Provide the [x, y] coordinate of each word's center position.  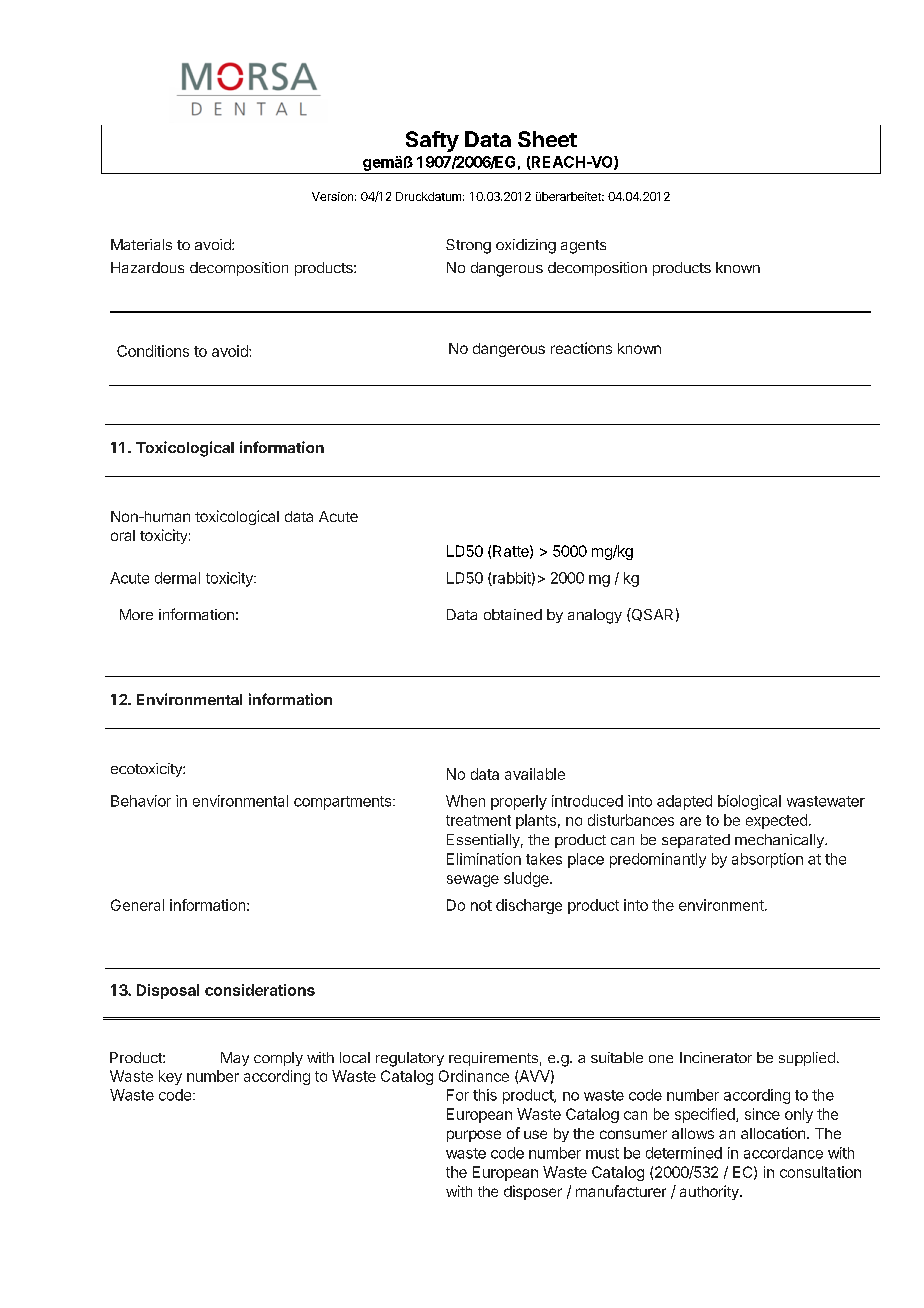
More [136, 614]
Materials [141, 244]
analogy [595, 616]
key [170, 1077]
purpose [474, 1136]
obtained [513, 614]
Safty [432, 141]
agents [583, 247]
